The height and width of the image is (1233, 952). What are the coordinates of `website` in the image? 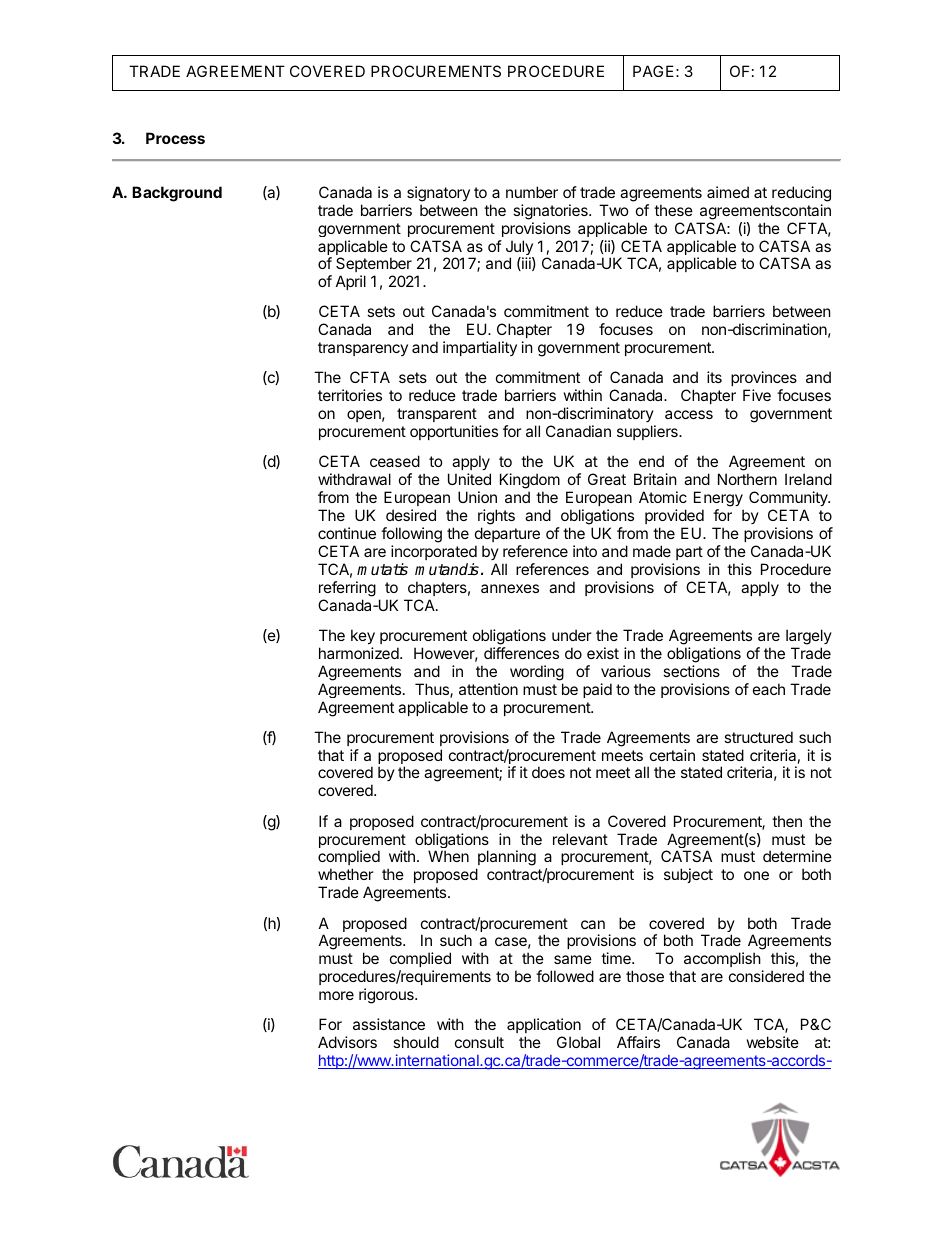 It's located at (773, 1042).
